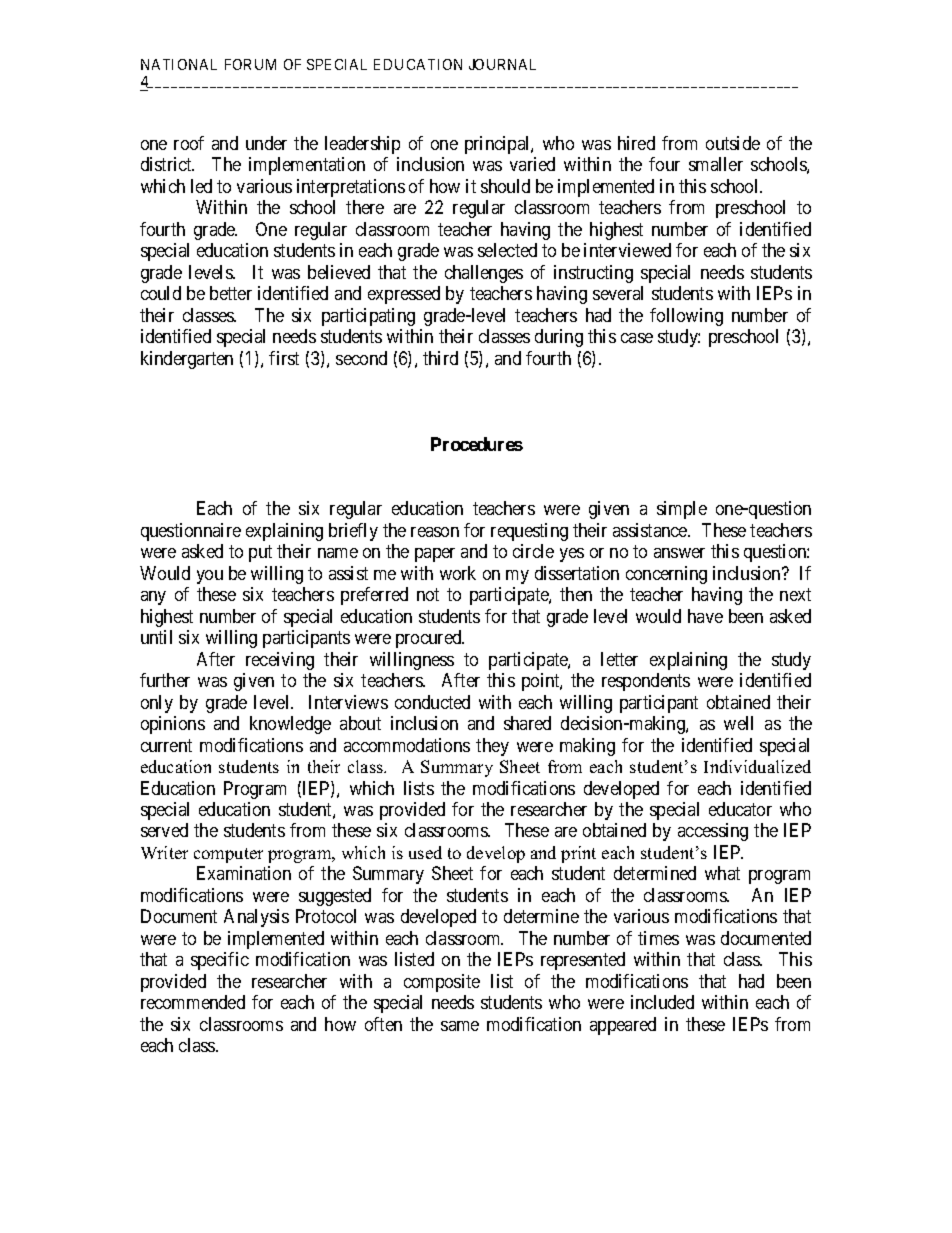 This image has width=952, height=1233. I want to click on work, so click(458, 573).
